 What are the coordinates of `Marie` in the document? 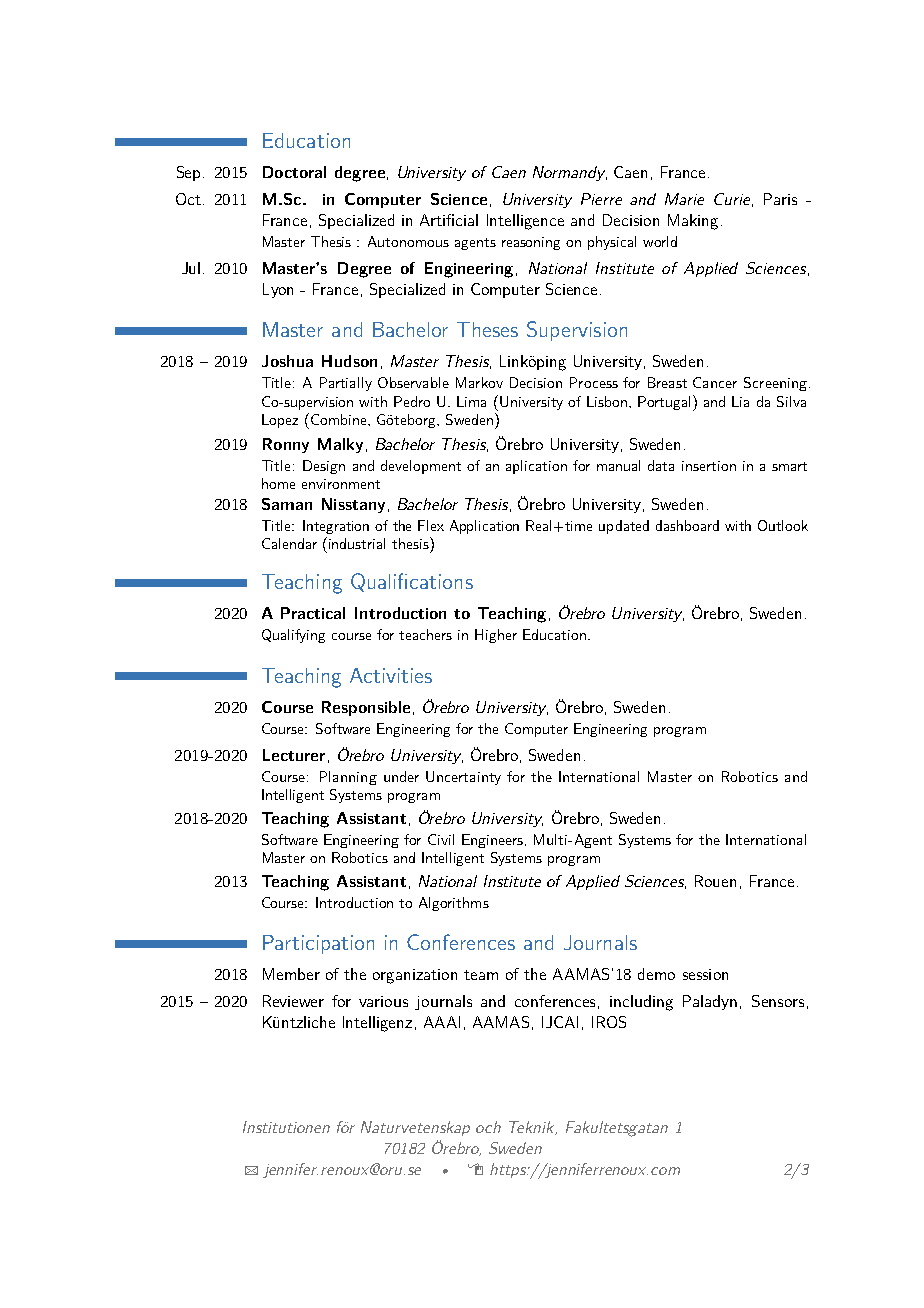 It's located at (684, 199).
